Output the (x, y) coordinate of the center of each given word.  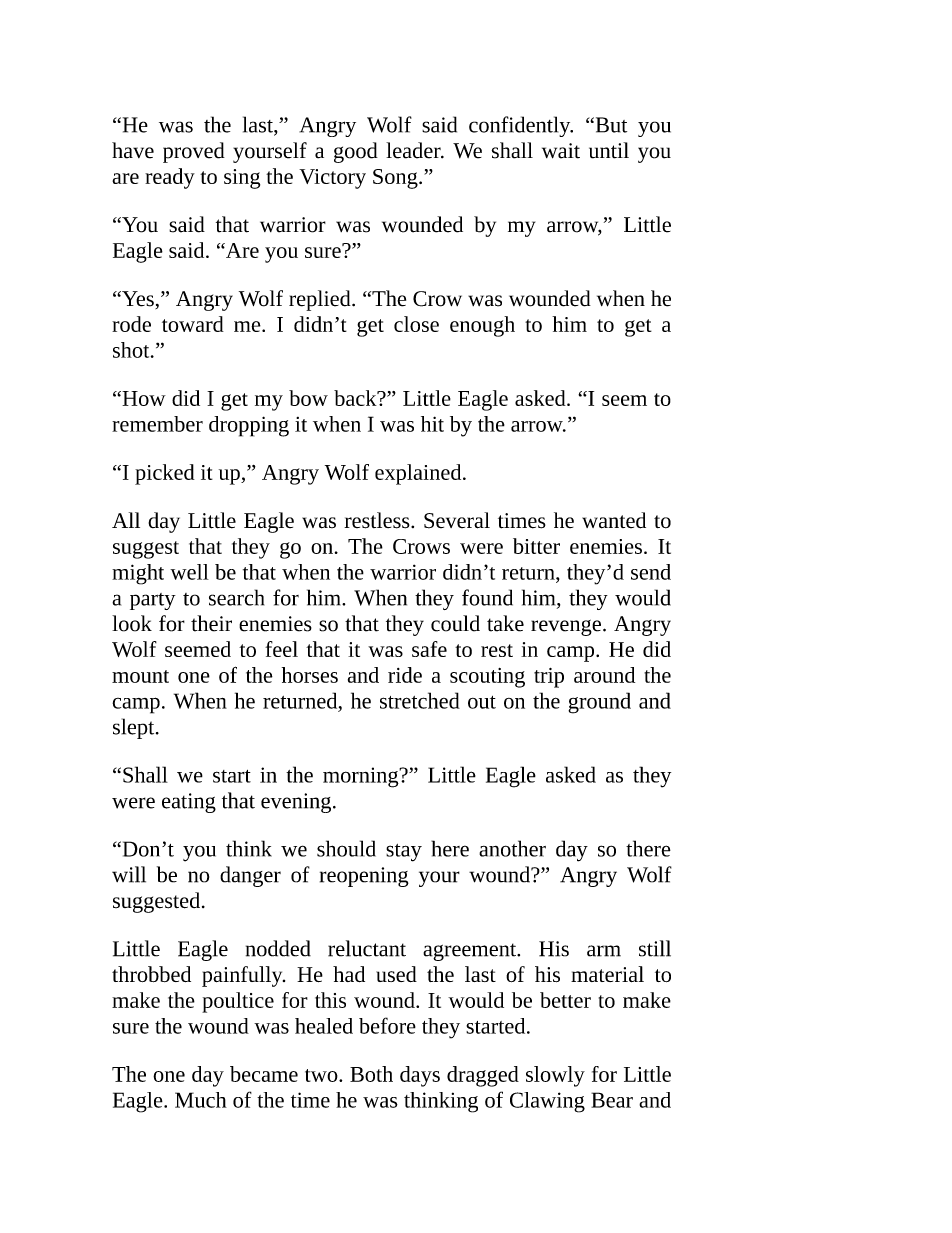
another (512, 848)
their (211, 623)
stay (404, 853)
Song (396, 179)
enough (482, 326)
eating (189, 803)
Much (201, 1100)
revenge (566, 628)
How (143, 398)
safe (429, 649)
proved (194, 152)
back (356, 398)
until (609, 150)
